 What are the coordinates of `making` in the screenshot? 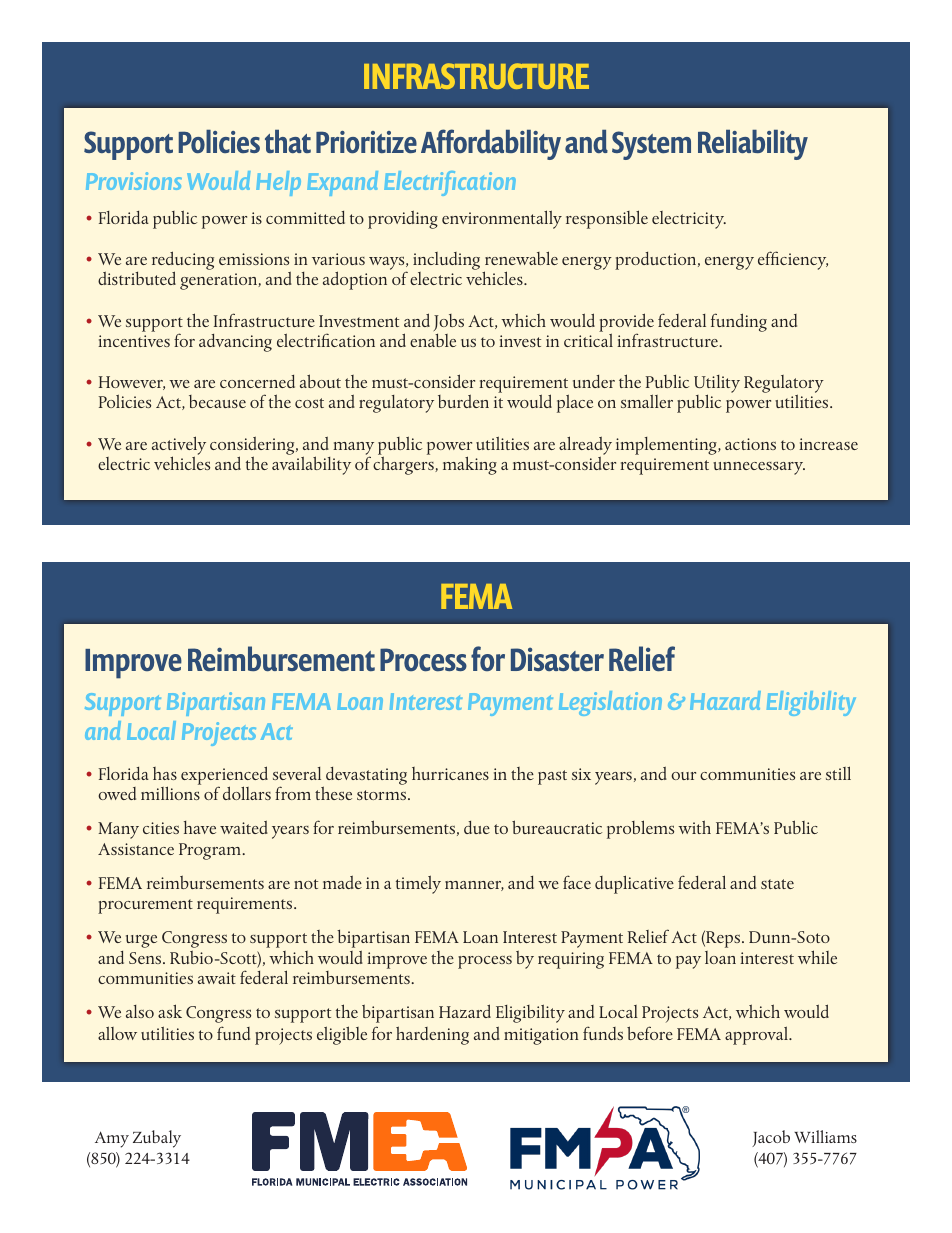 It's located at (470, 465).
